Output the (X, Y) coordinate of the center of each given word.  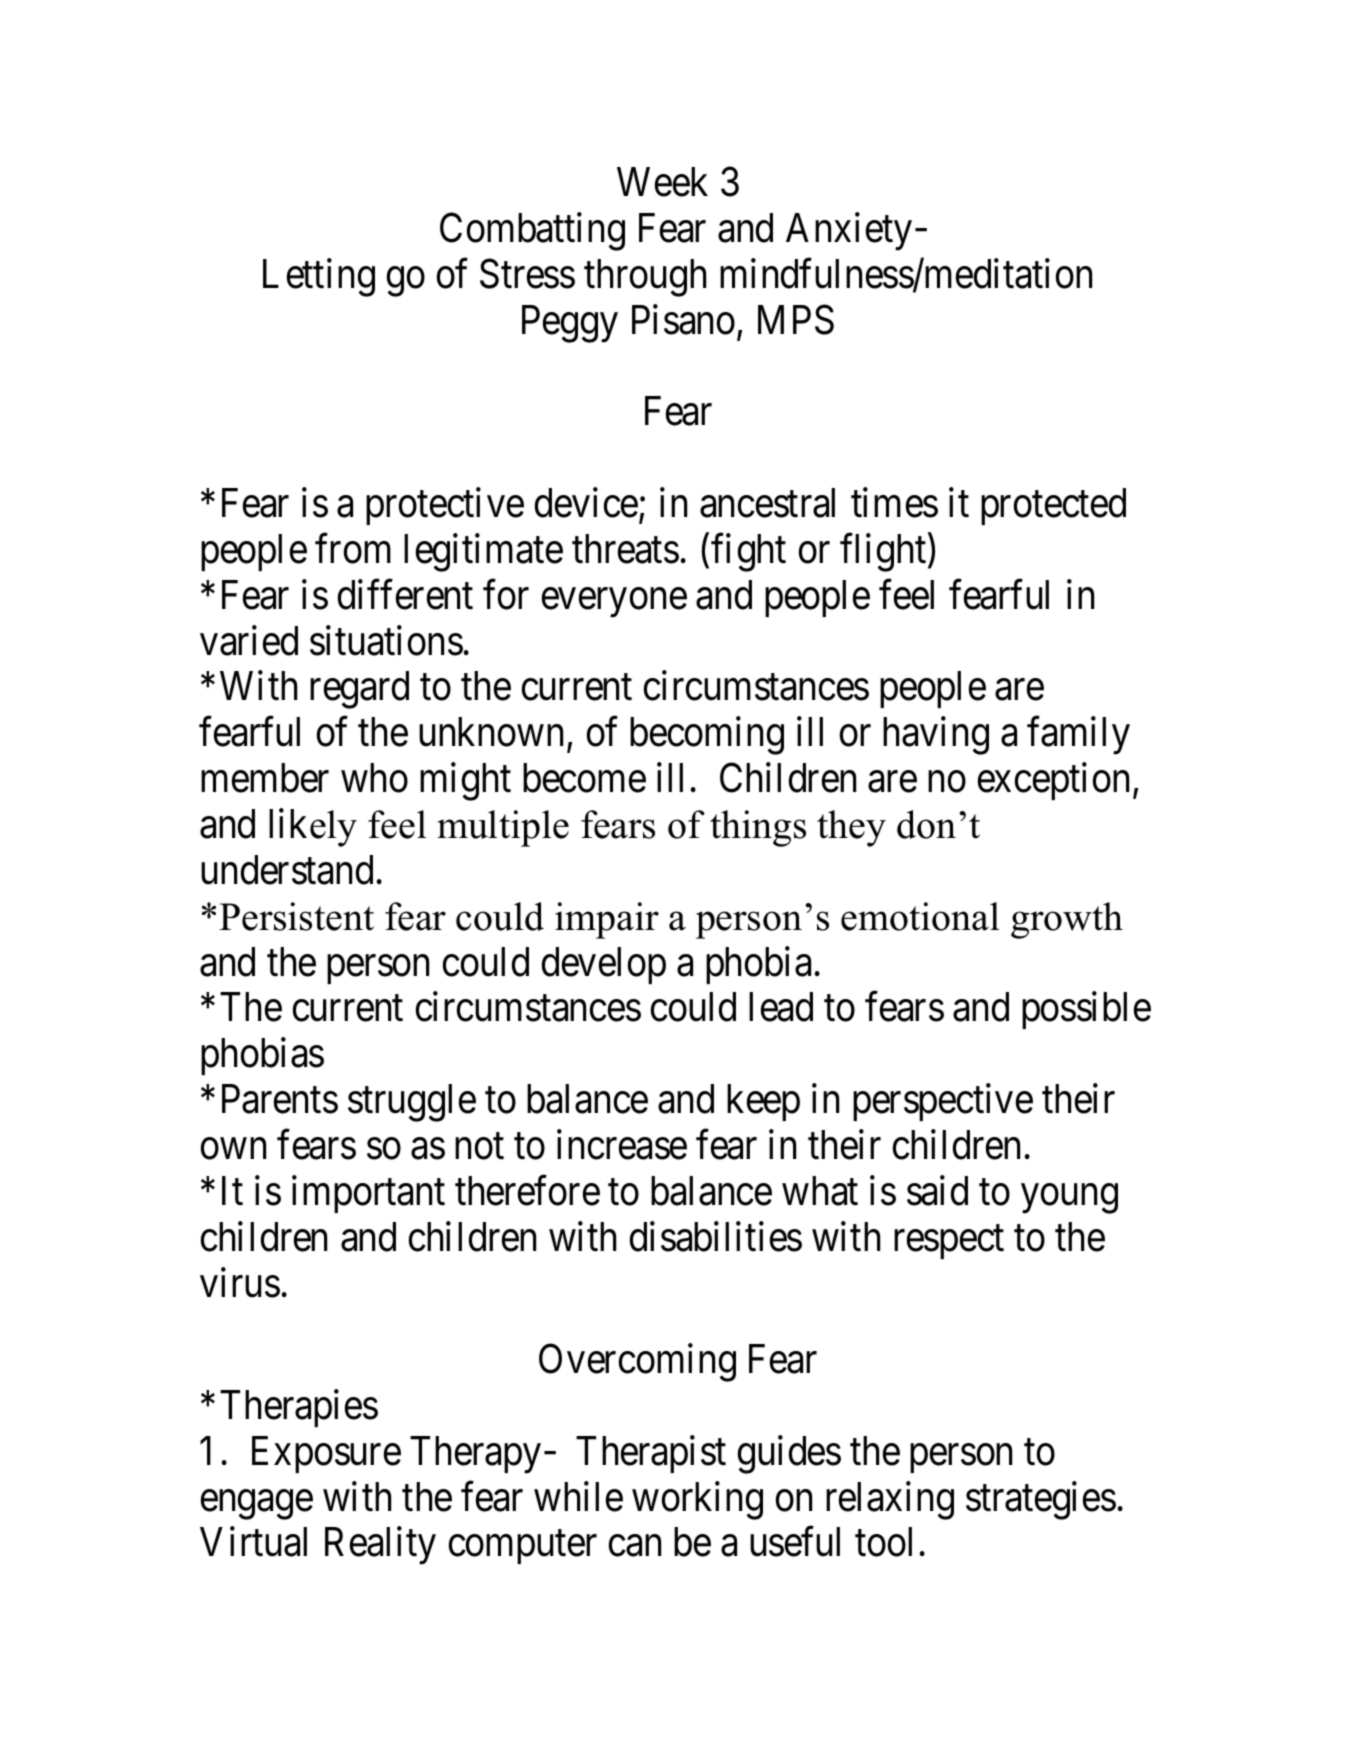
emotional (920, 916)
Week (662, 182)
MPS (796, 320)
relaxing (890, 1500)
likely (313, 827)
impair (607, 920)
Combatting (532, 232)
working (697, 1500)
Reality (380, 1546)
